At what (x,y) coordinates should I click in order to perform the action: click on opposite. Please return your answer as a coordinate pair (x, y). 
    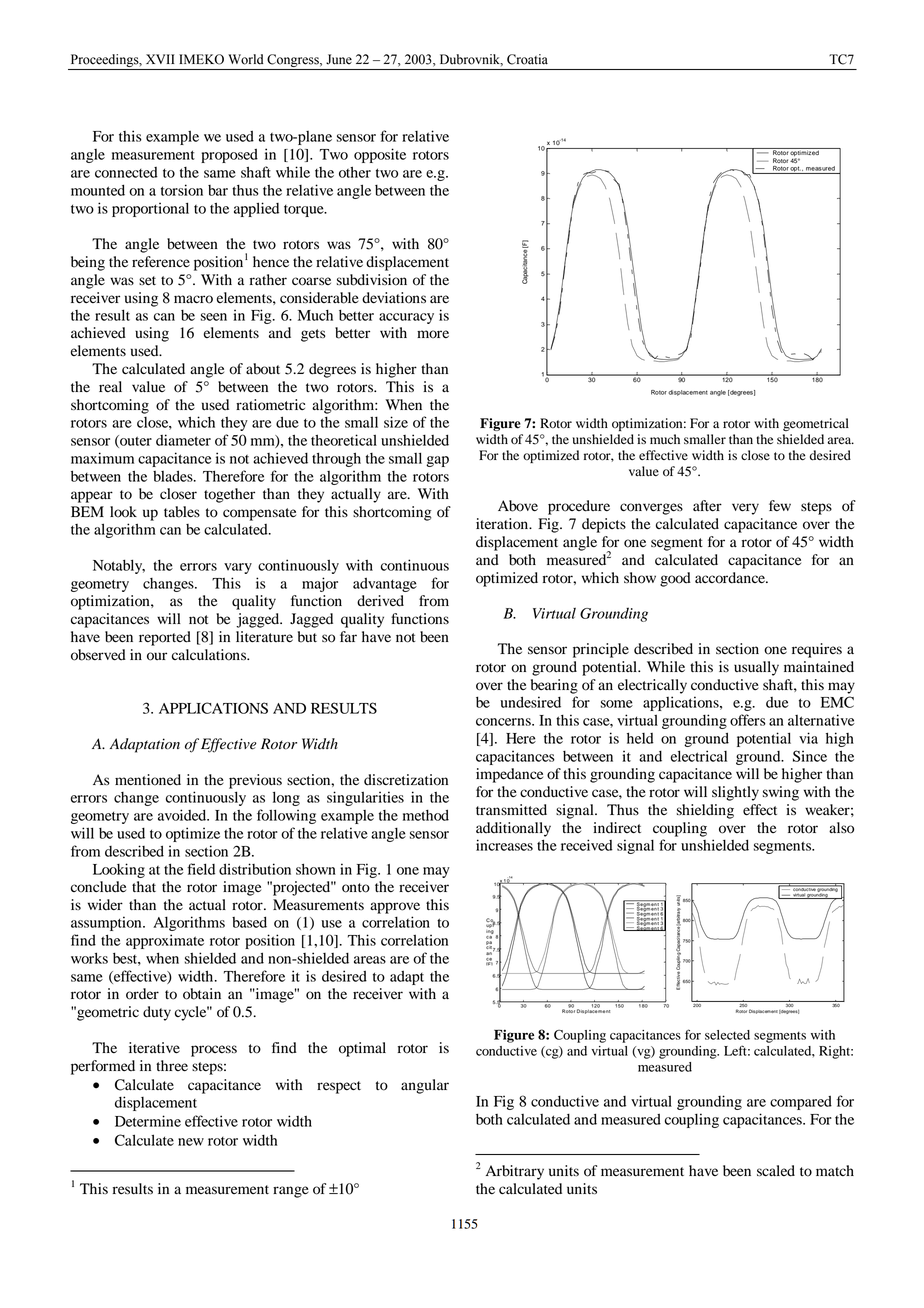
    Looking at the image, I should click on (380, 155).
